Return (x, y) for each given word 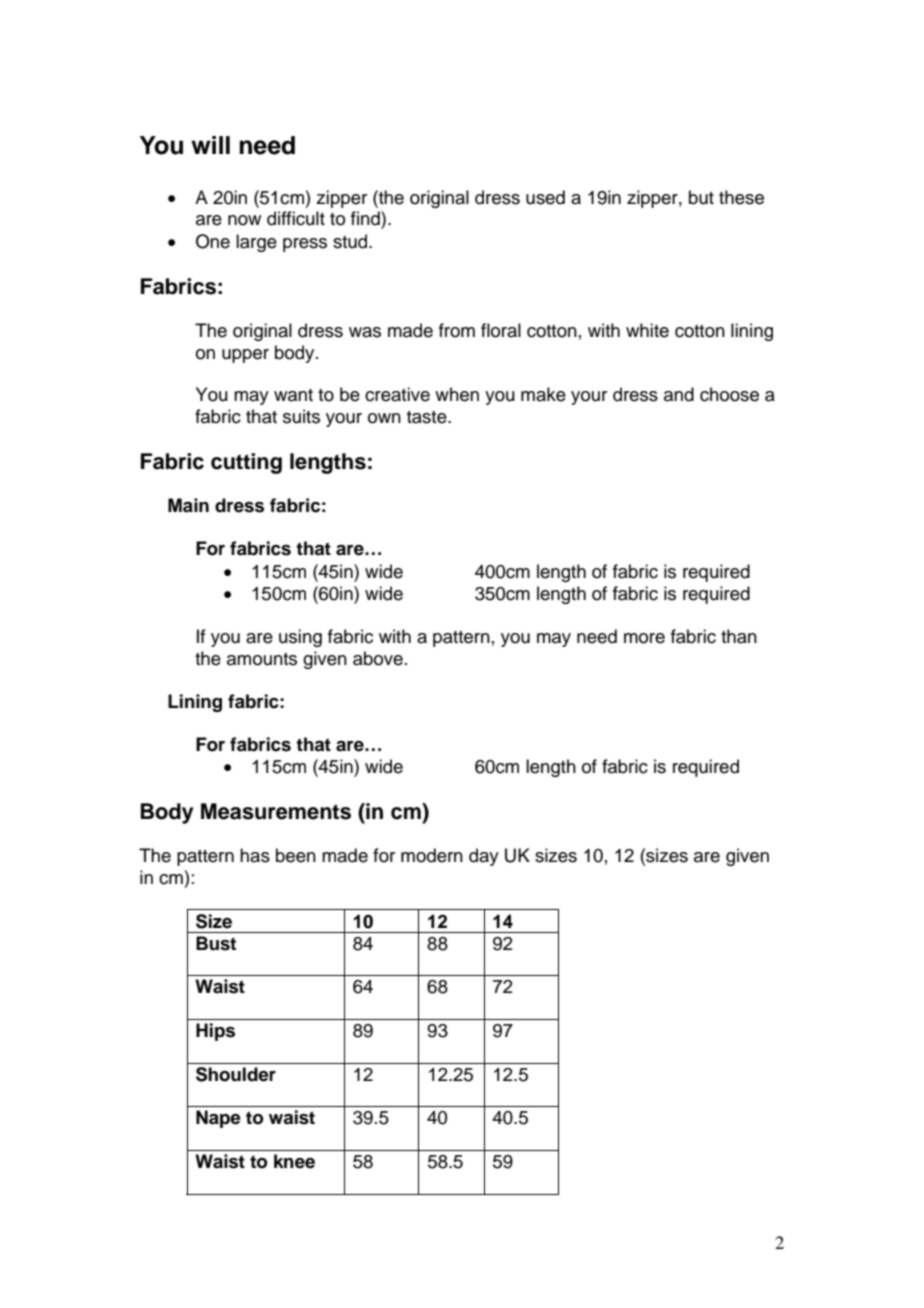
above (378, 658)
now (244, 220)
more (644, 638)
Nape (218, 1119)
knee (294, 1161)
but (701, 197)
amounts (262, 659)
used (545, 197)
